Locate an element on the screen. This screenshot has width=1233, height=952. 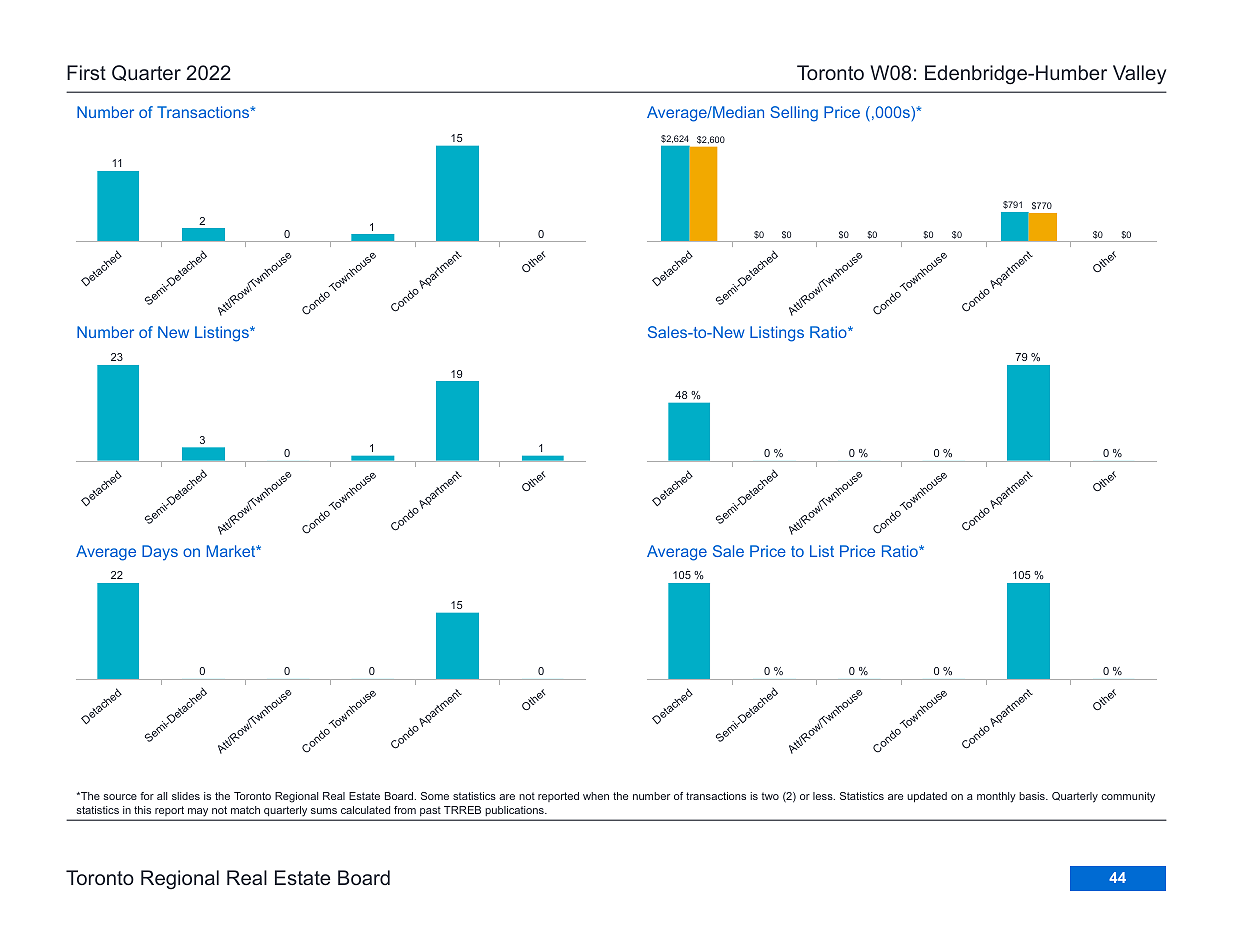
First is located at coordinates (86, 72).
